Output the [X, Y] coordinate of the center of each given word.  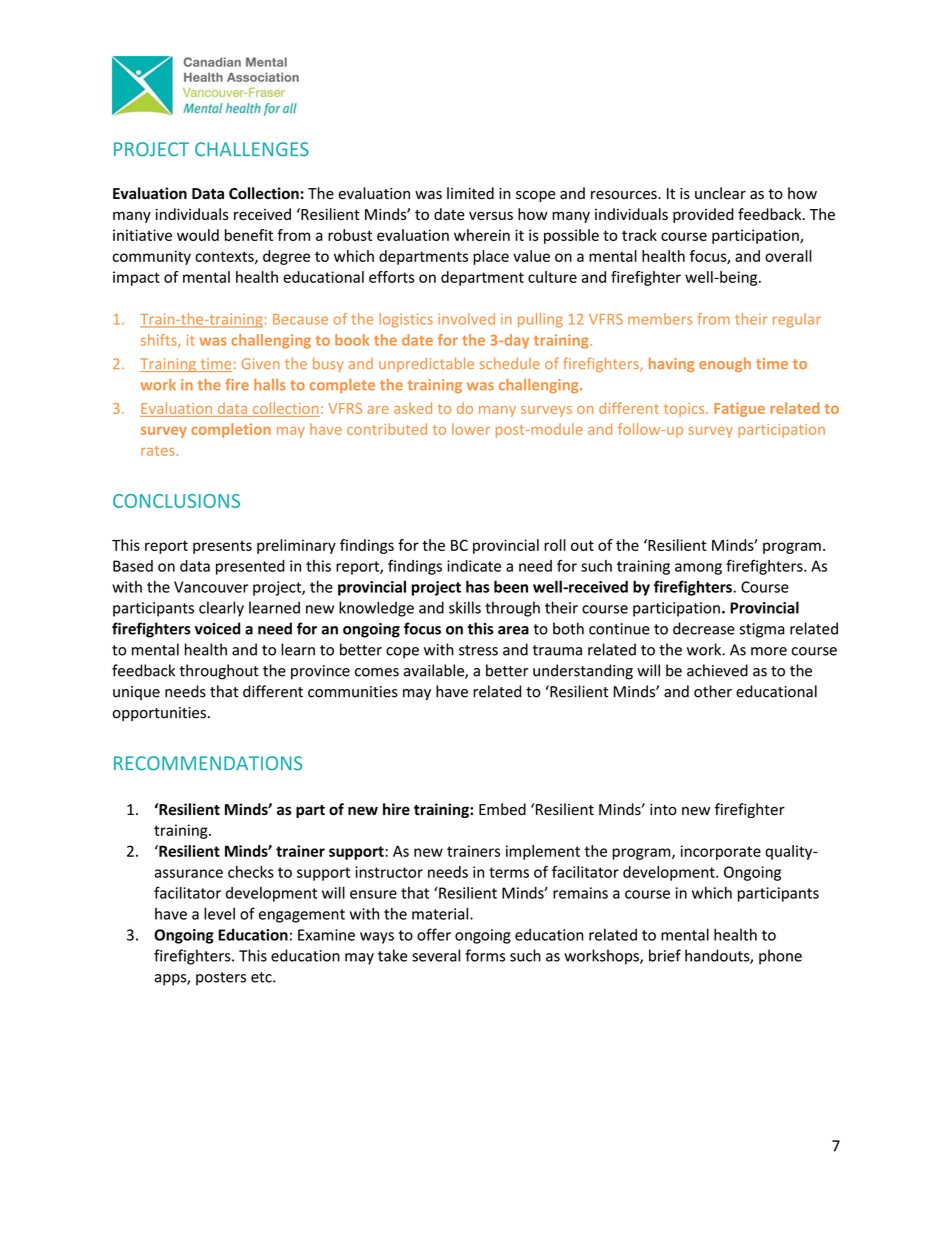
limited [470, 193]
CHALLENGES [252, 149]
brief [665, 955]
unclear [720, 193]
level [219, 913]
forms [485, 955]
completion [231, 430]
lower [471, 429]
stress [478, 650]
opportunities [159, 714]
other [713, 691]
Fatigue [739, 409]
